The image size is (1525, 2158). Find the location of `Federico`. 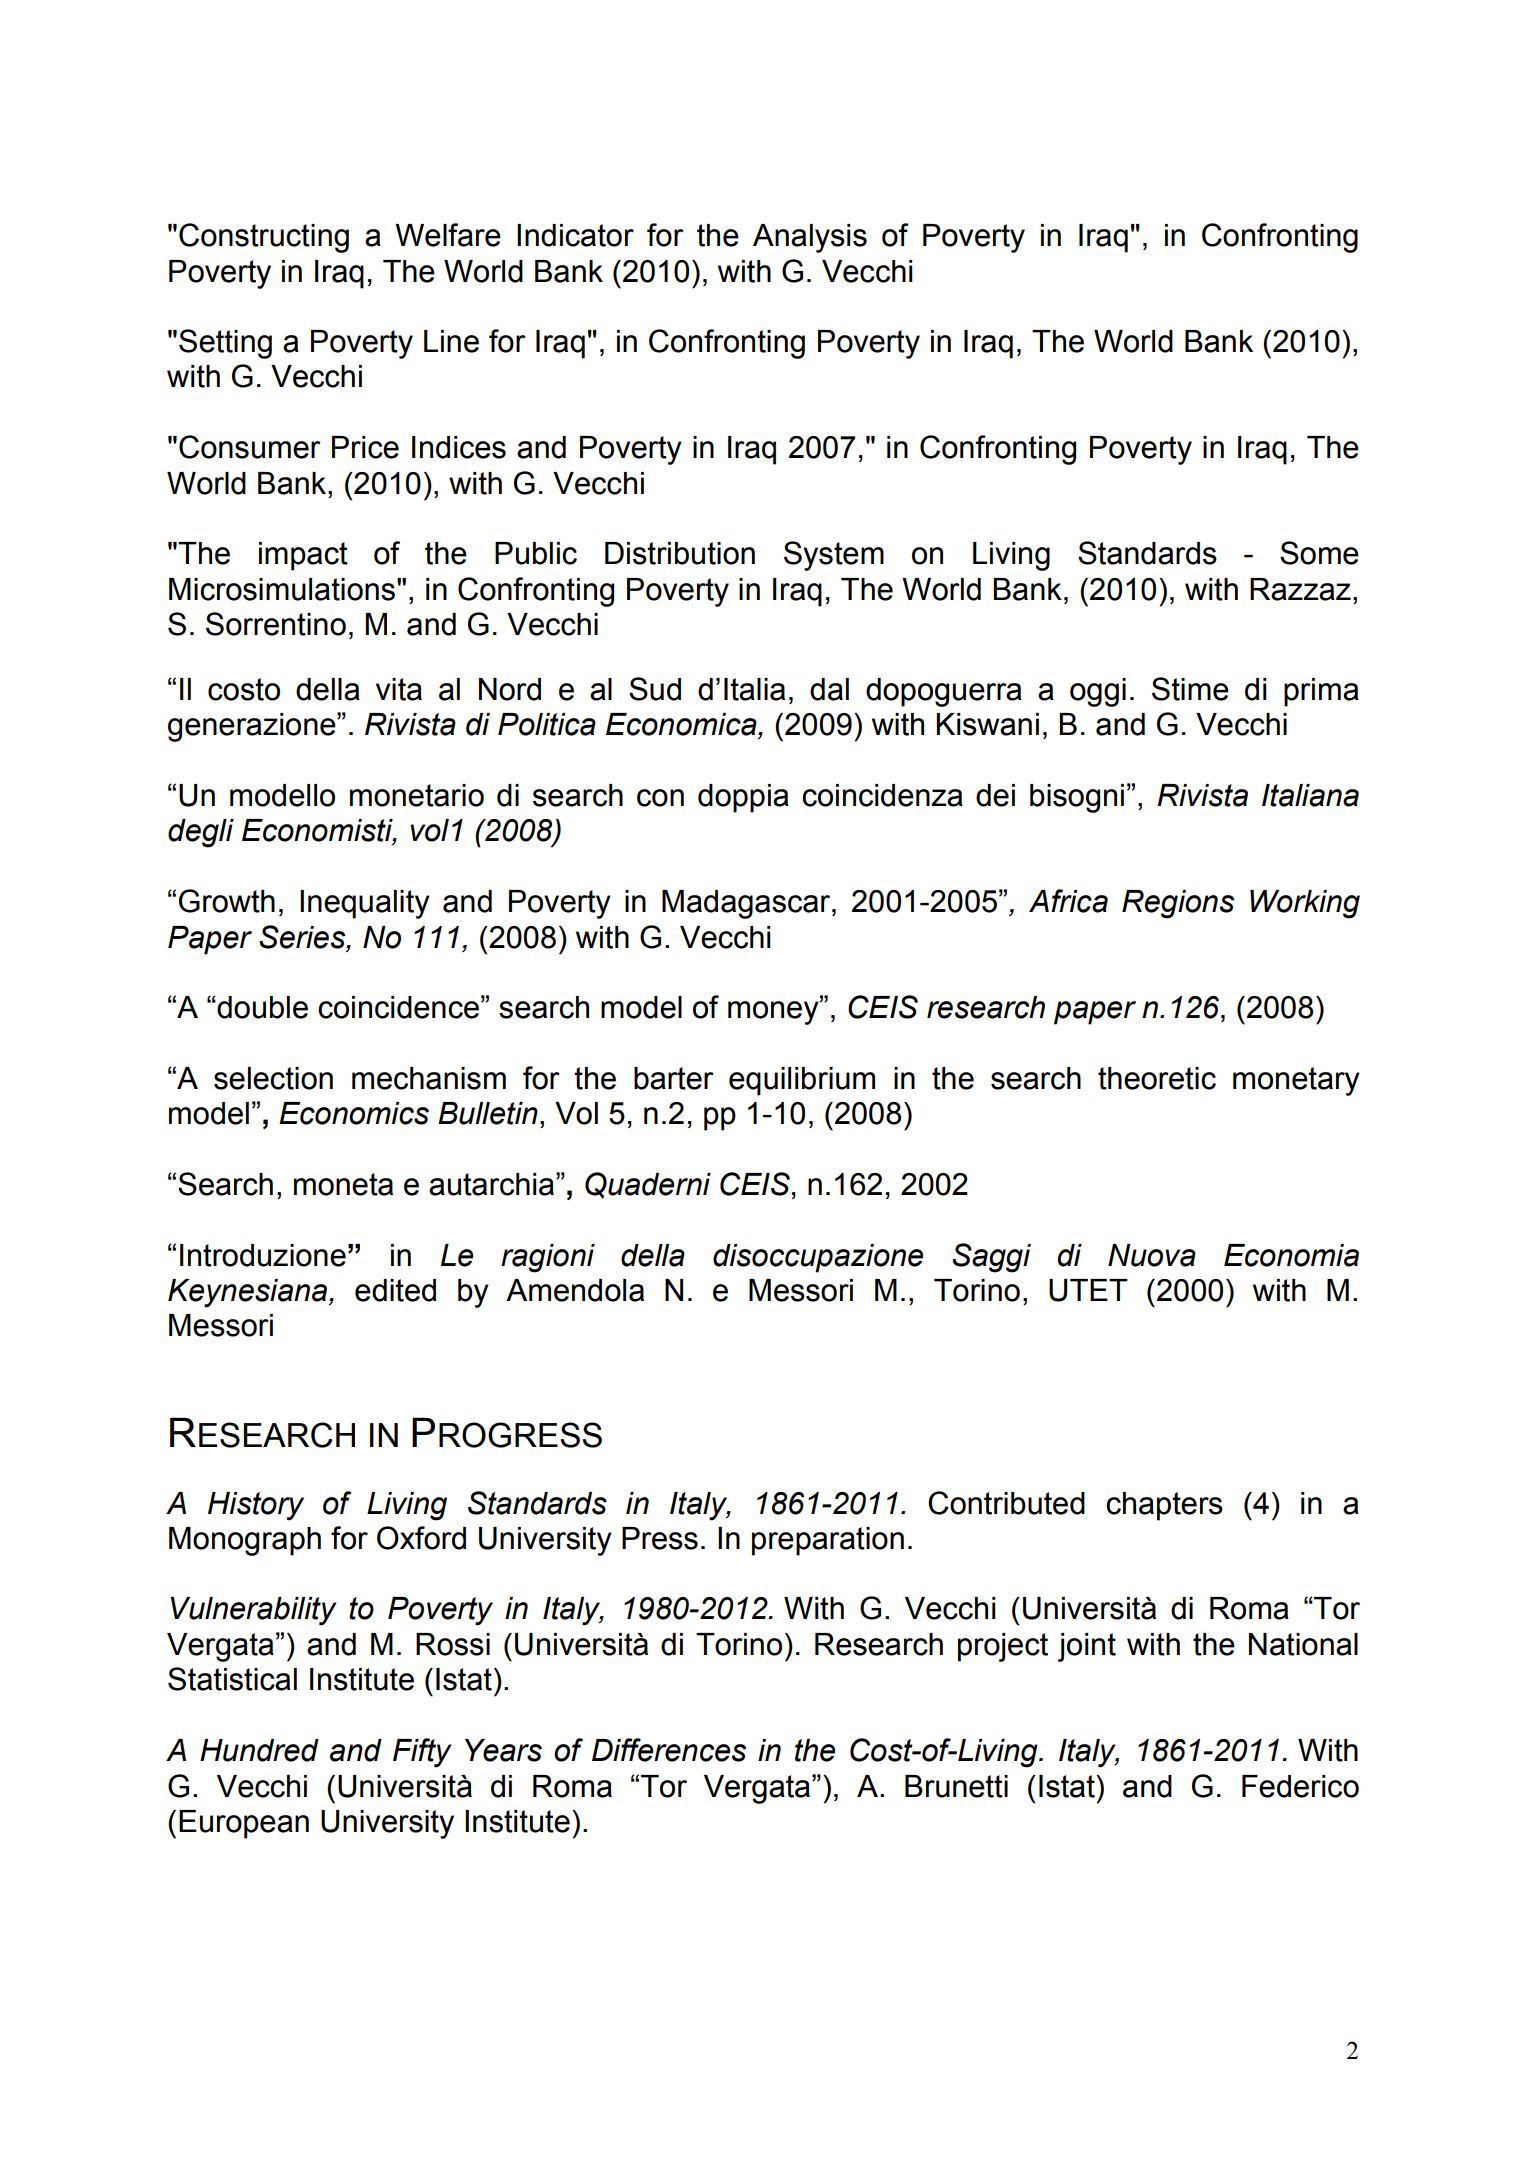

Federico is located at coordinates (1300, 1786).
